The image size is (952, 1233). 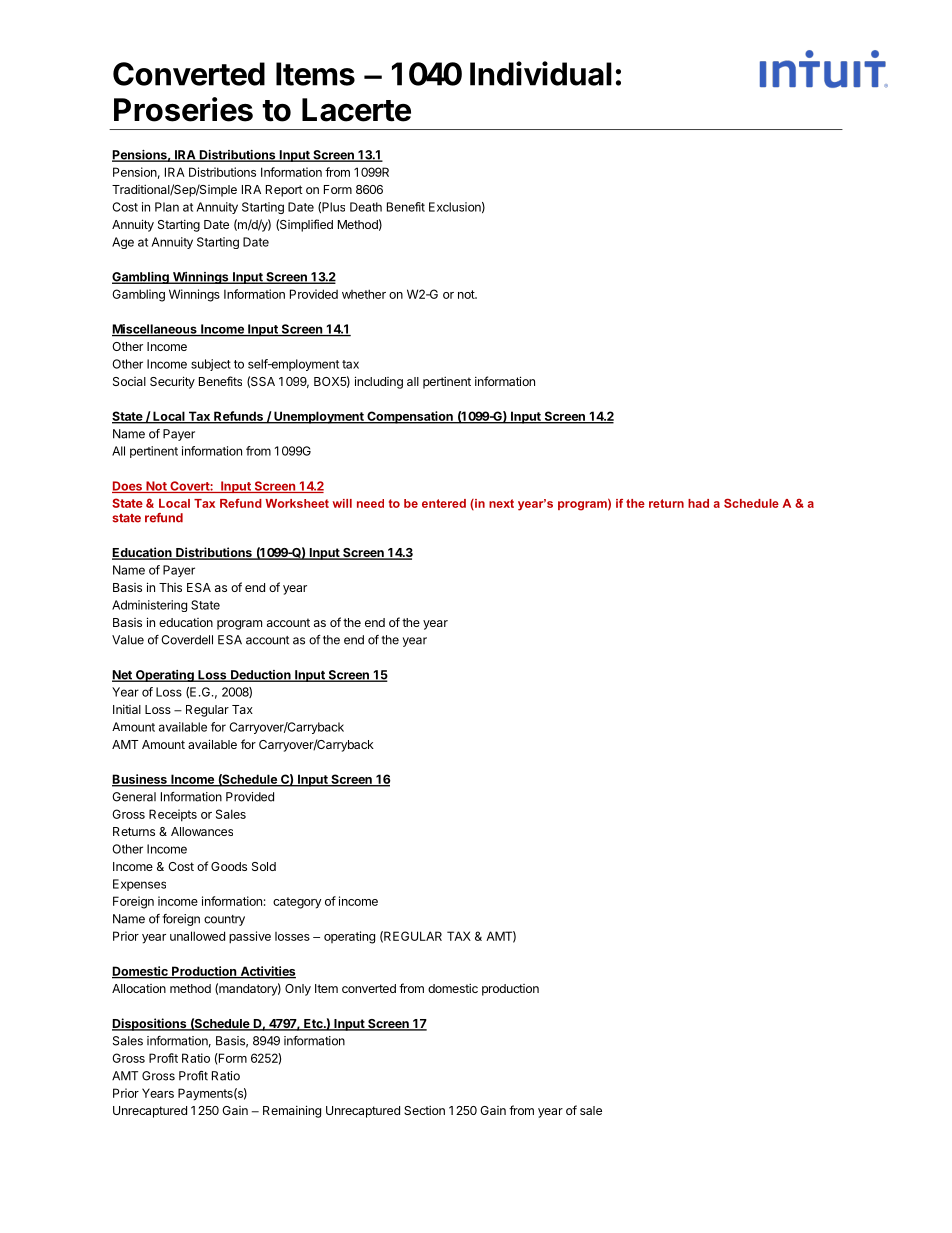 I want to click on Dispositions, so click(x=150, y=1024).
